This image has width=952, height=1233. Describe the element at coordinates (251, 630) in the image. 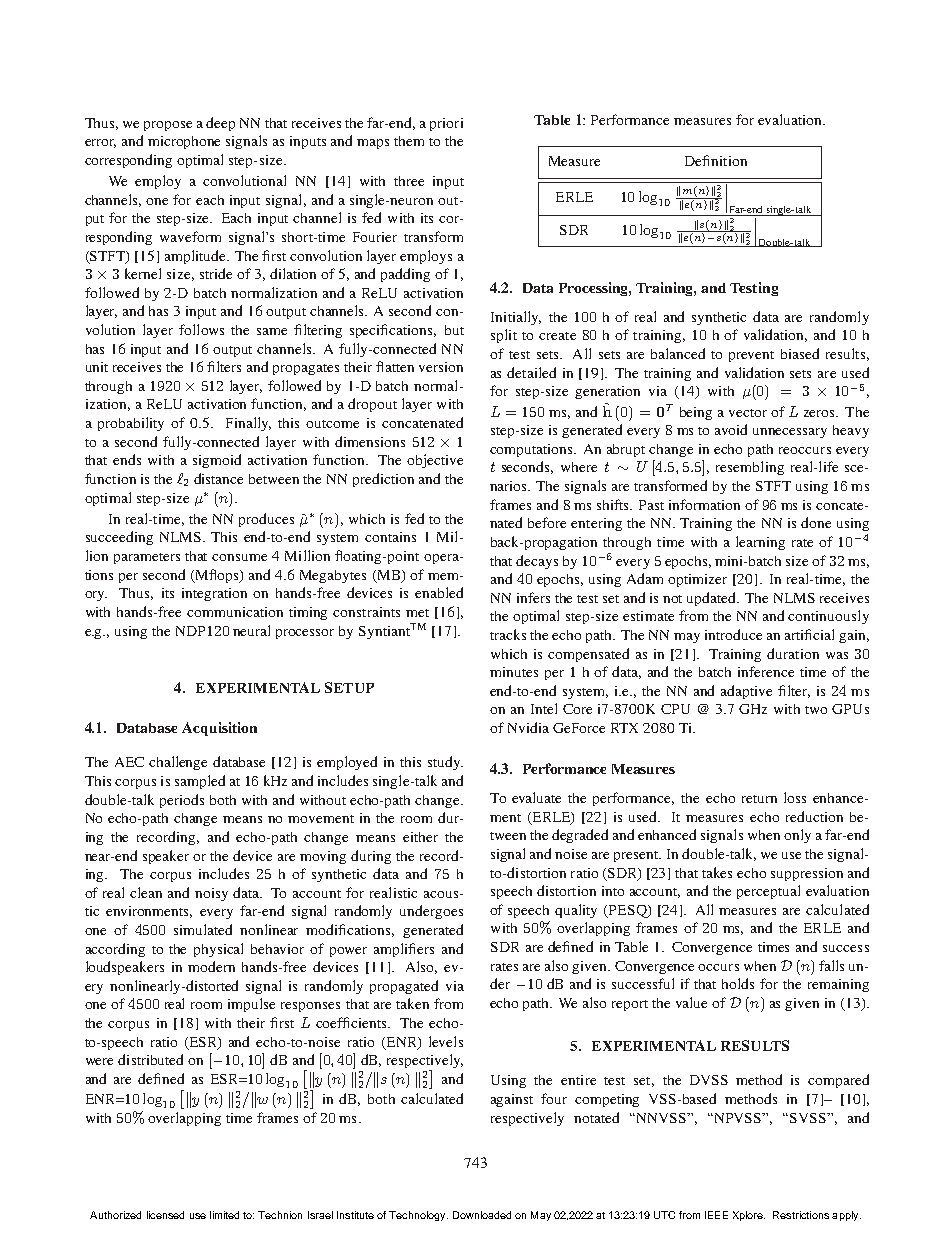

I see `neural` at that location.
